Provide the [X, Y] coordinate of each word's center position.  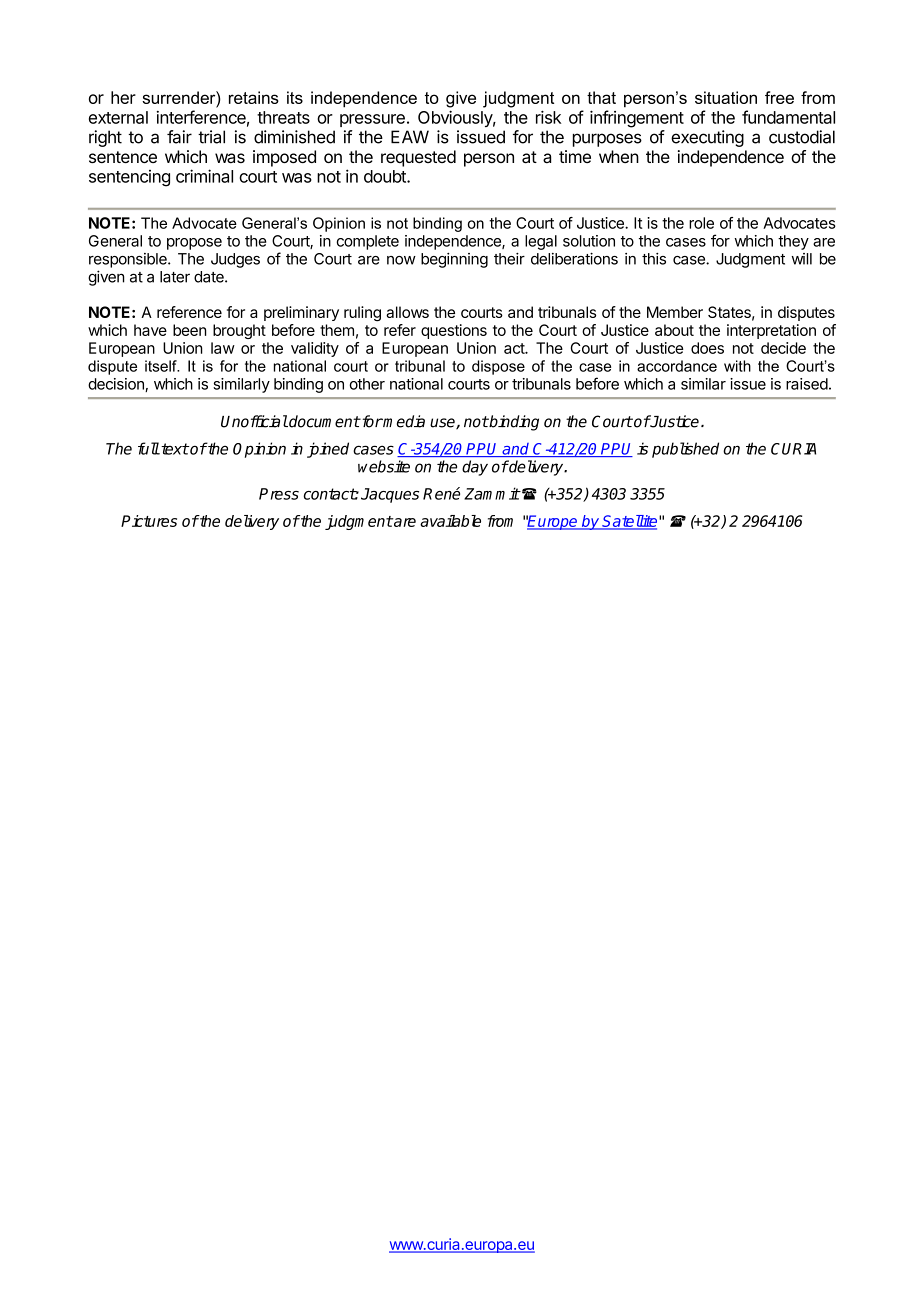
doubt [386, 176]
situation [726, 97]
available [450, 521]
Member [675, 312]
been [190, 330]
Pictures [149, 521]
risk [548, 117]
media [403, 421]
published [685, 450]
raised [807, 384]
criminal [204, 176]
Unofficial [254, 421]
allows [407, 312]
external [118, 117]
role [701, 223]
